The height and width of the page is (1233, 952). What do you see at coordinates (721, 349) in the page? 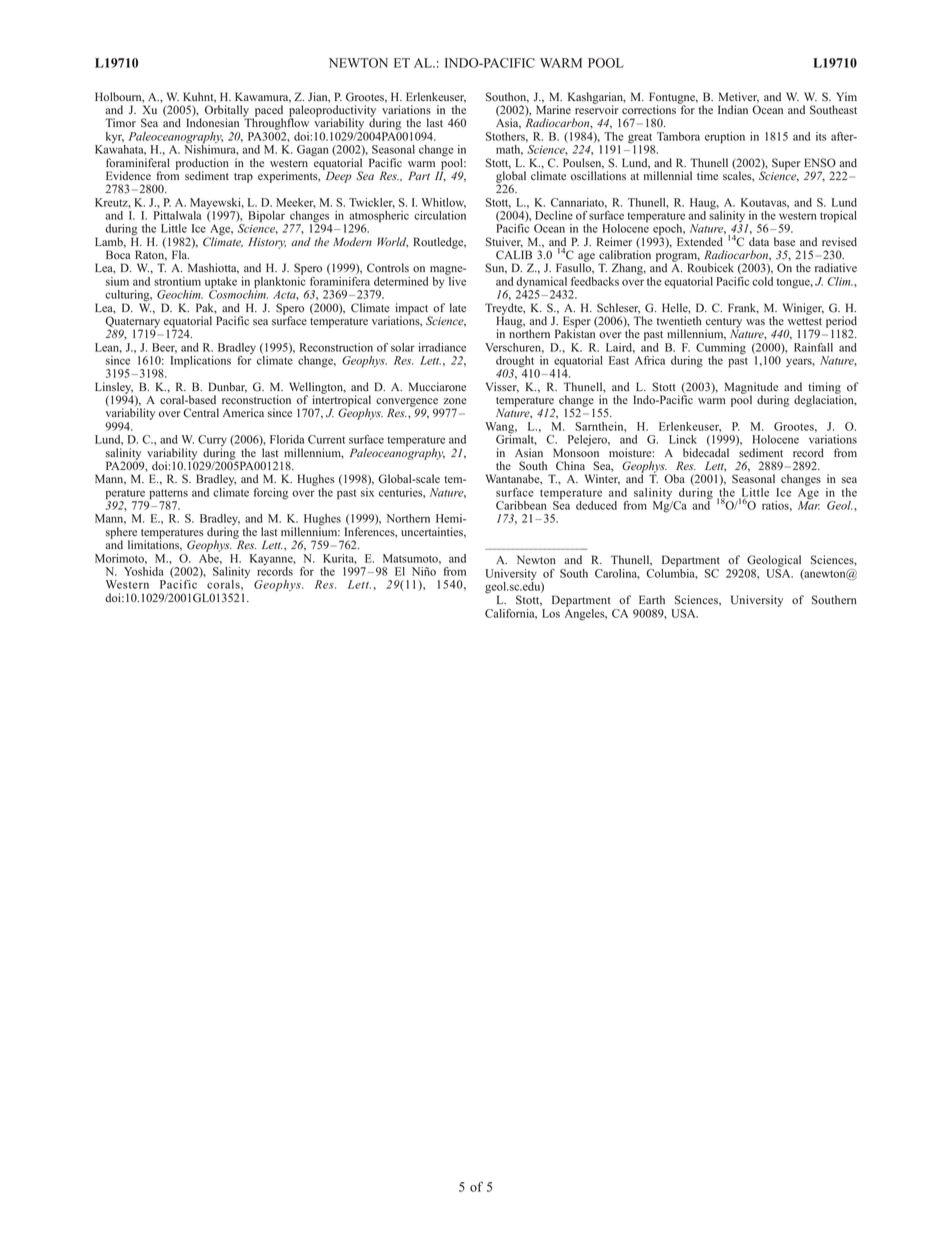
I see `Cumming` at bounding box center [721, 349].
